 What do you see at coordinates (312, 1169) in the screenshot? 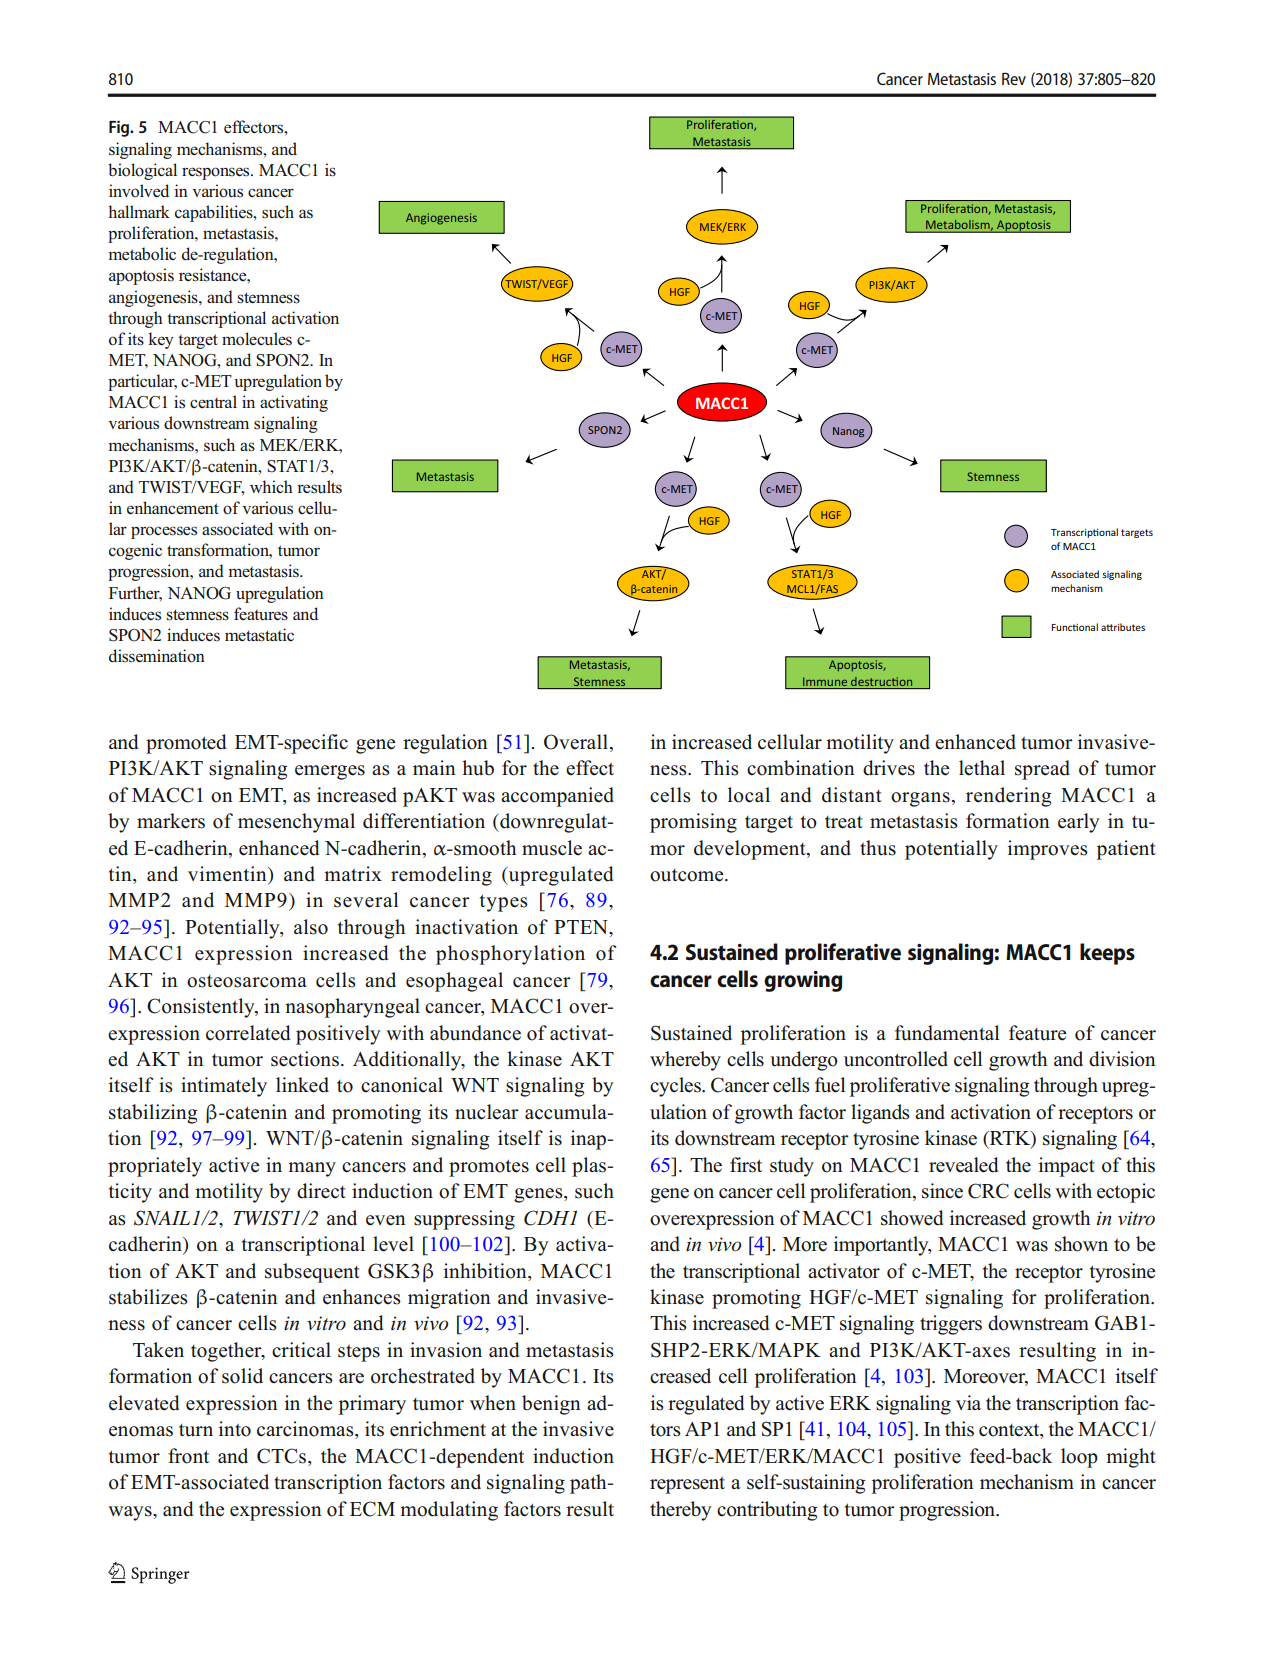
I see `many` at bounding box center [312, 1169].
